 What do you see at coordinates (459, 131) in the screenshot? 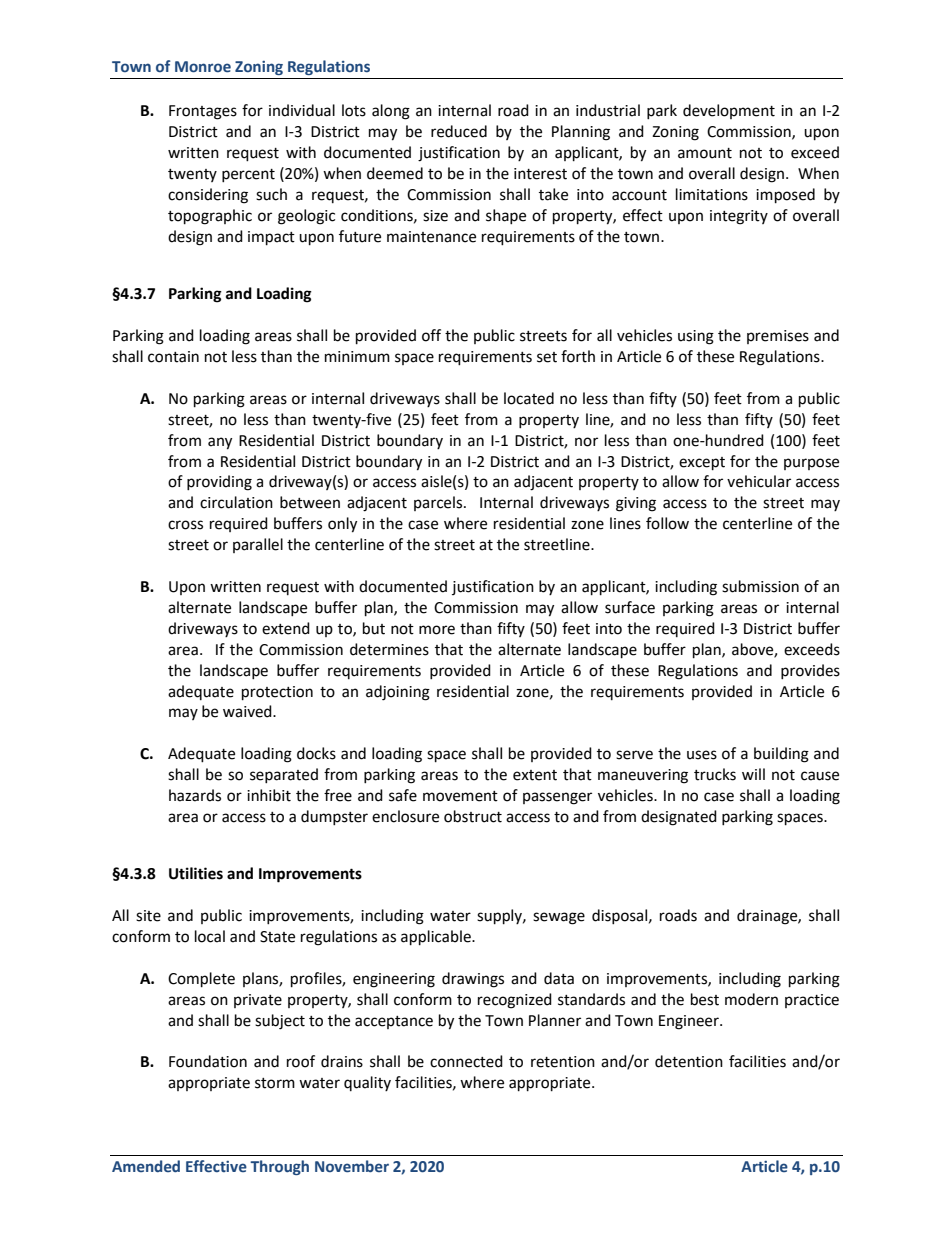
I see `reduced` at bounding box center [459, 131].
